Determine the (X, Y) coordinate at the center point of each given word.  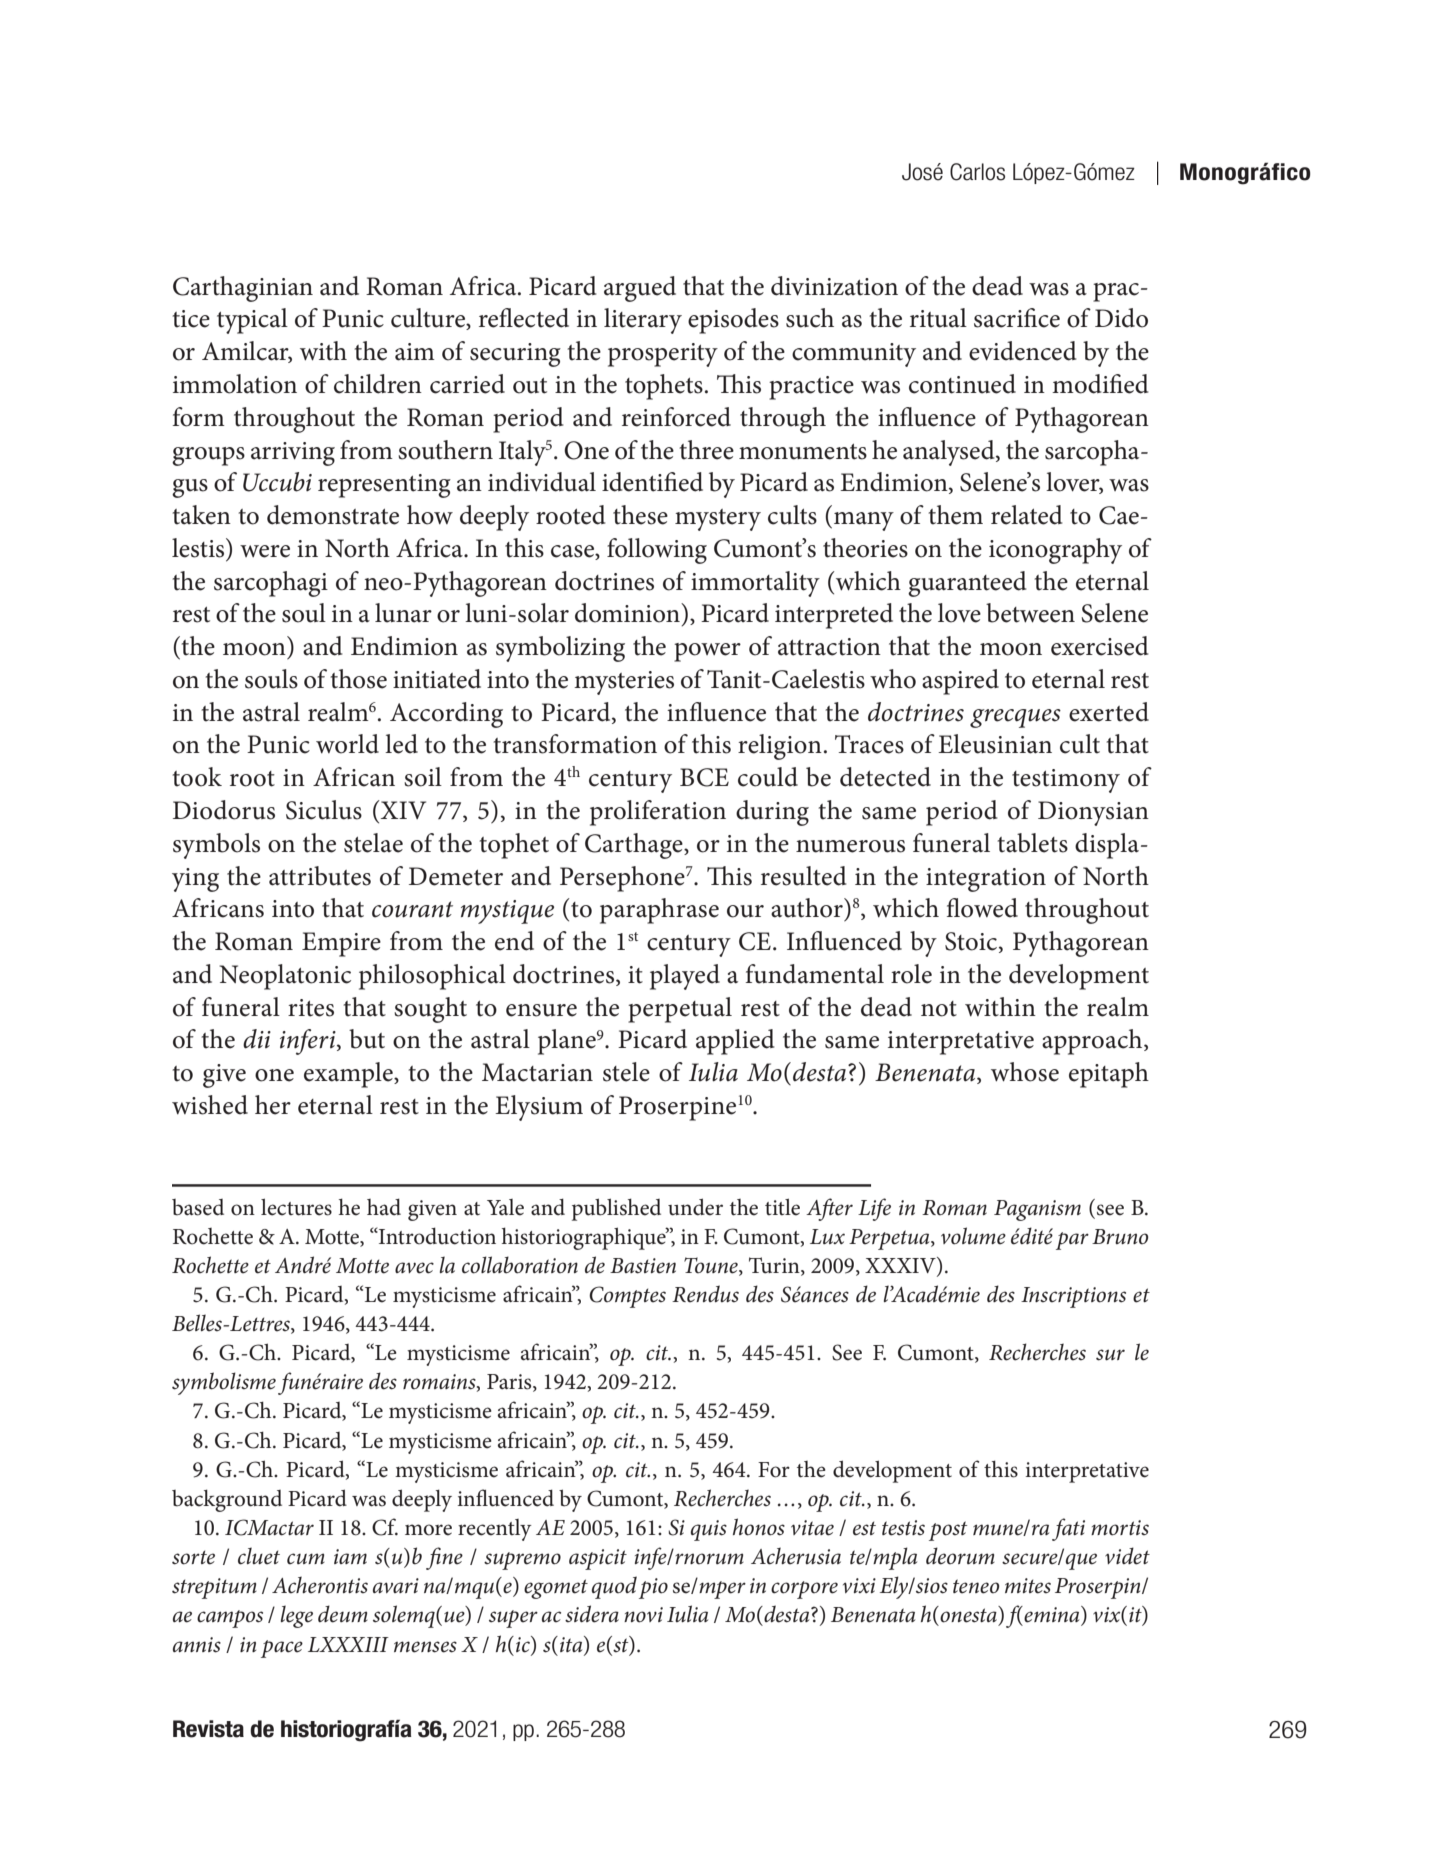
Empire (341, 944)
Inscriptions (1073, 1297)
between (1030, 613)
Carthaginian (243, 289)
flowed (982, 908)
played (685, 977)
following (657, 551)
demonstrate (333, 515)
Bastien (643, 1266)
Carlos (977, 172)
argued (640, 289)
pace (282, 1649)
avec (414, 1268)
